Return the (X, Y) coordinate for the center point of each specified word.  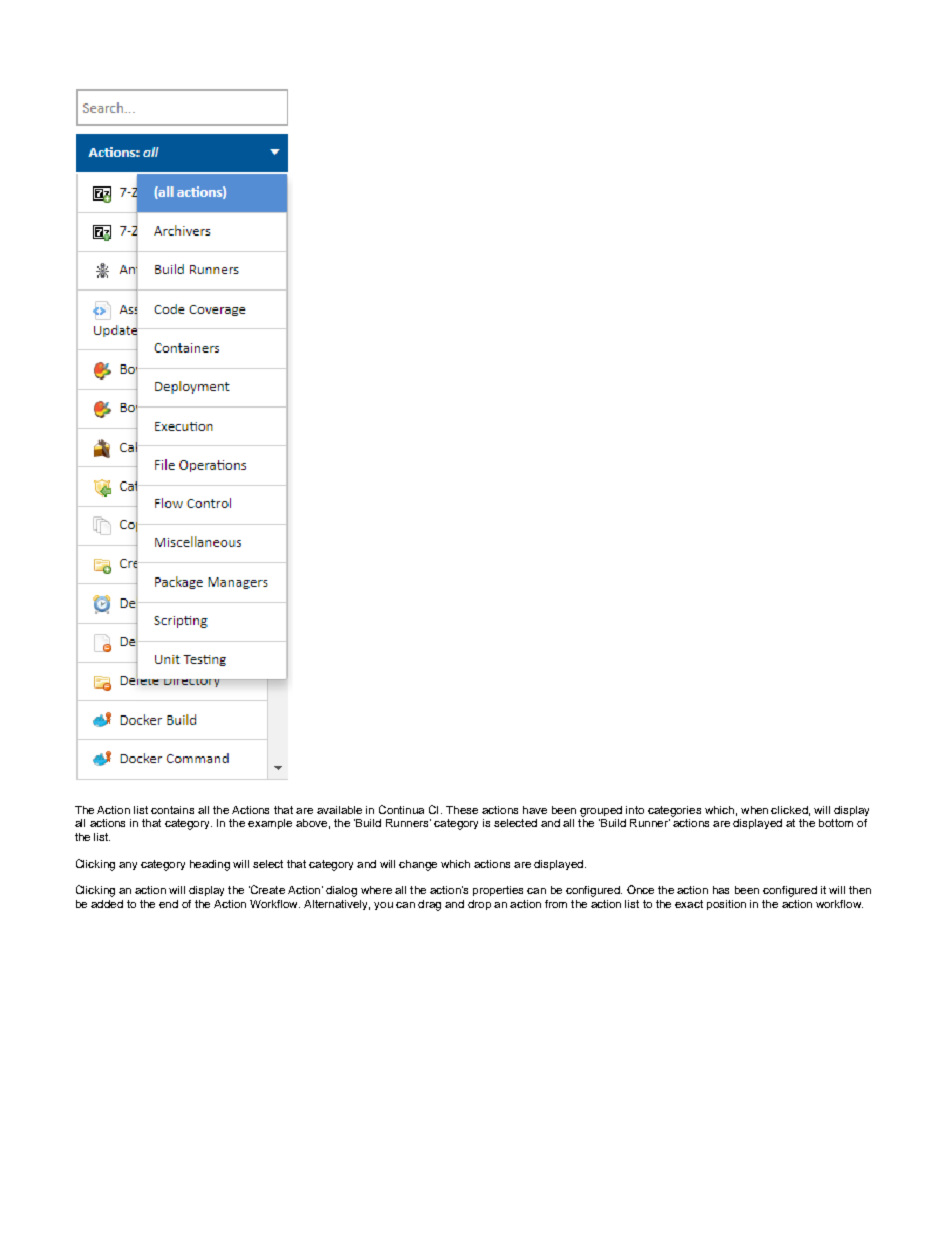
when (754, 810)
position (726, 905)
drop (479, 905)
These (462, 810)
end (168, 904)
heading (210, 865)
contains (172, 810)
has (721, 890)
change (418, 865)
